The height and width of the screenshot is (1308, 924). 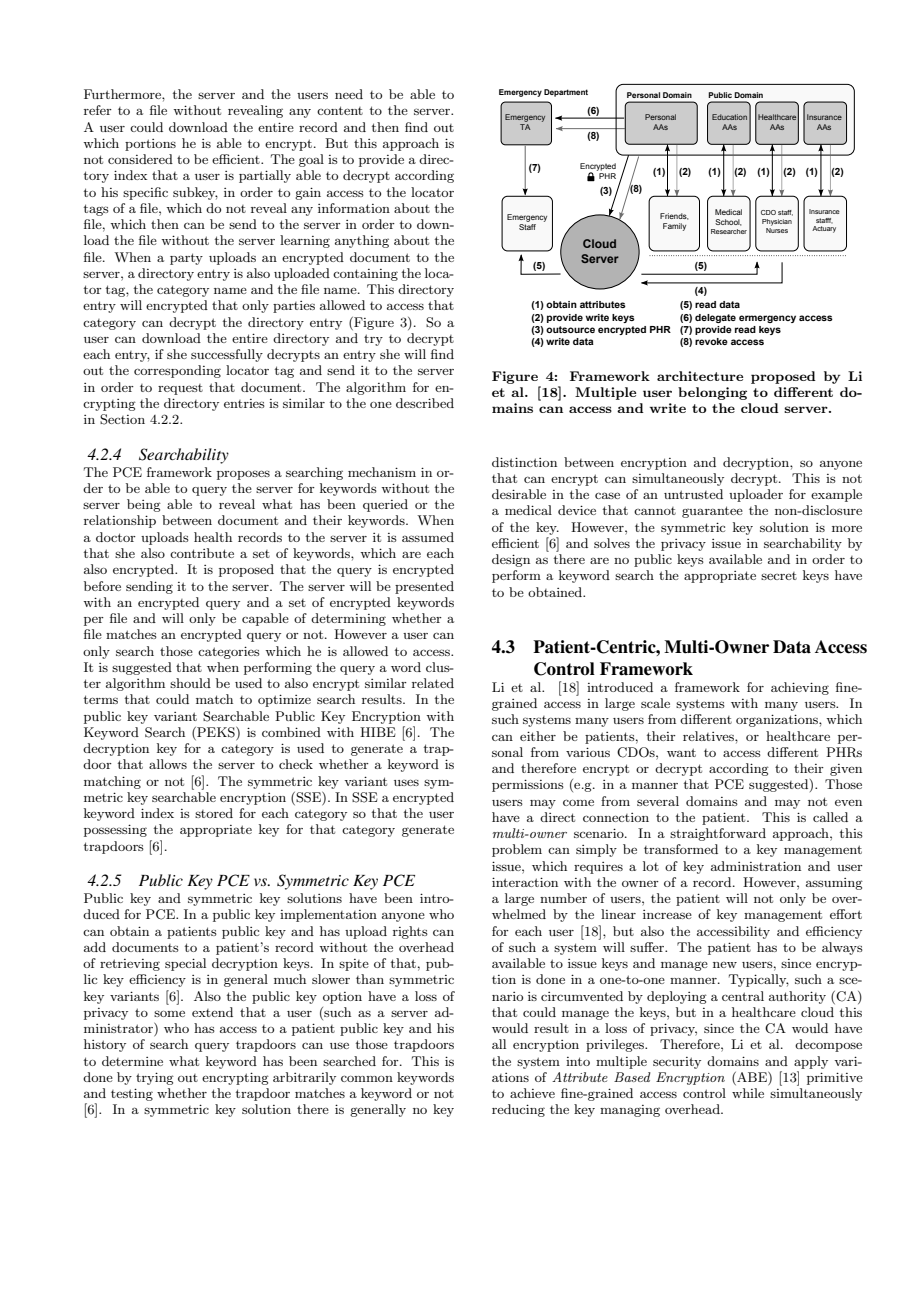 I want to click on School, so click(x=728, y=222).
